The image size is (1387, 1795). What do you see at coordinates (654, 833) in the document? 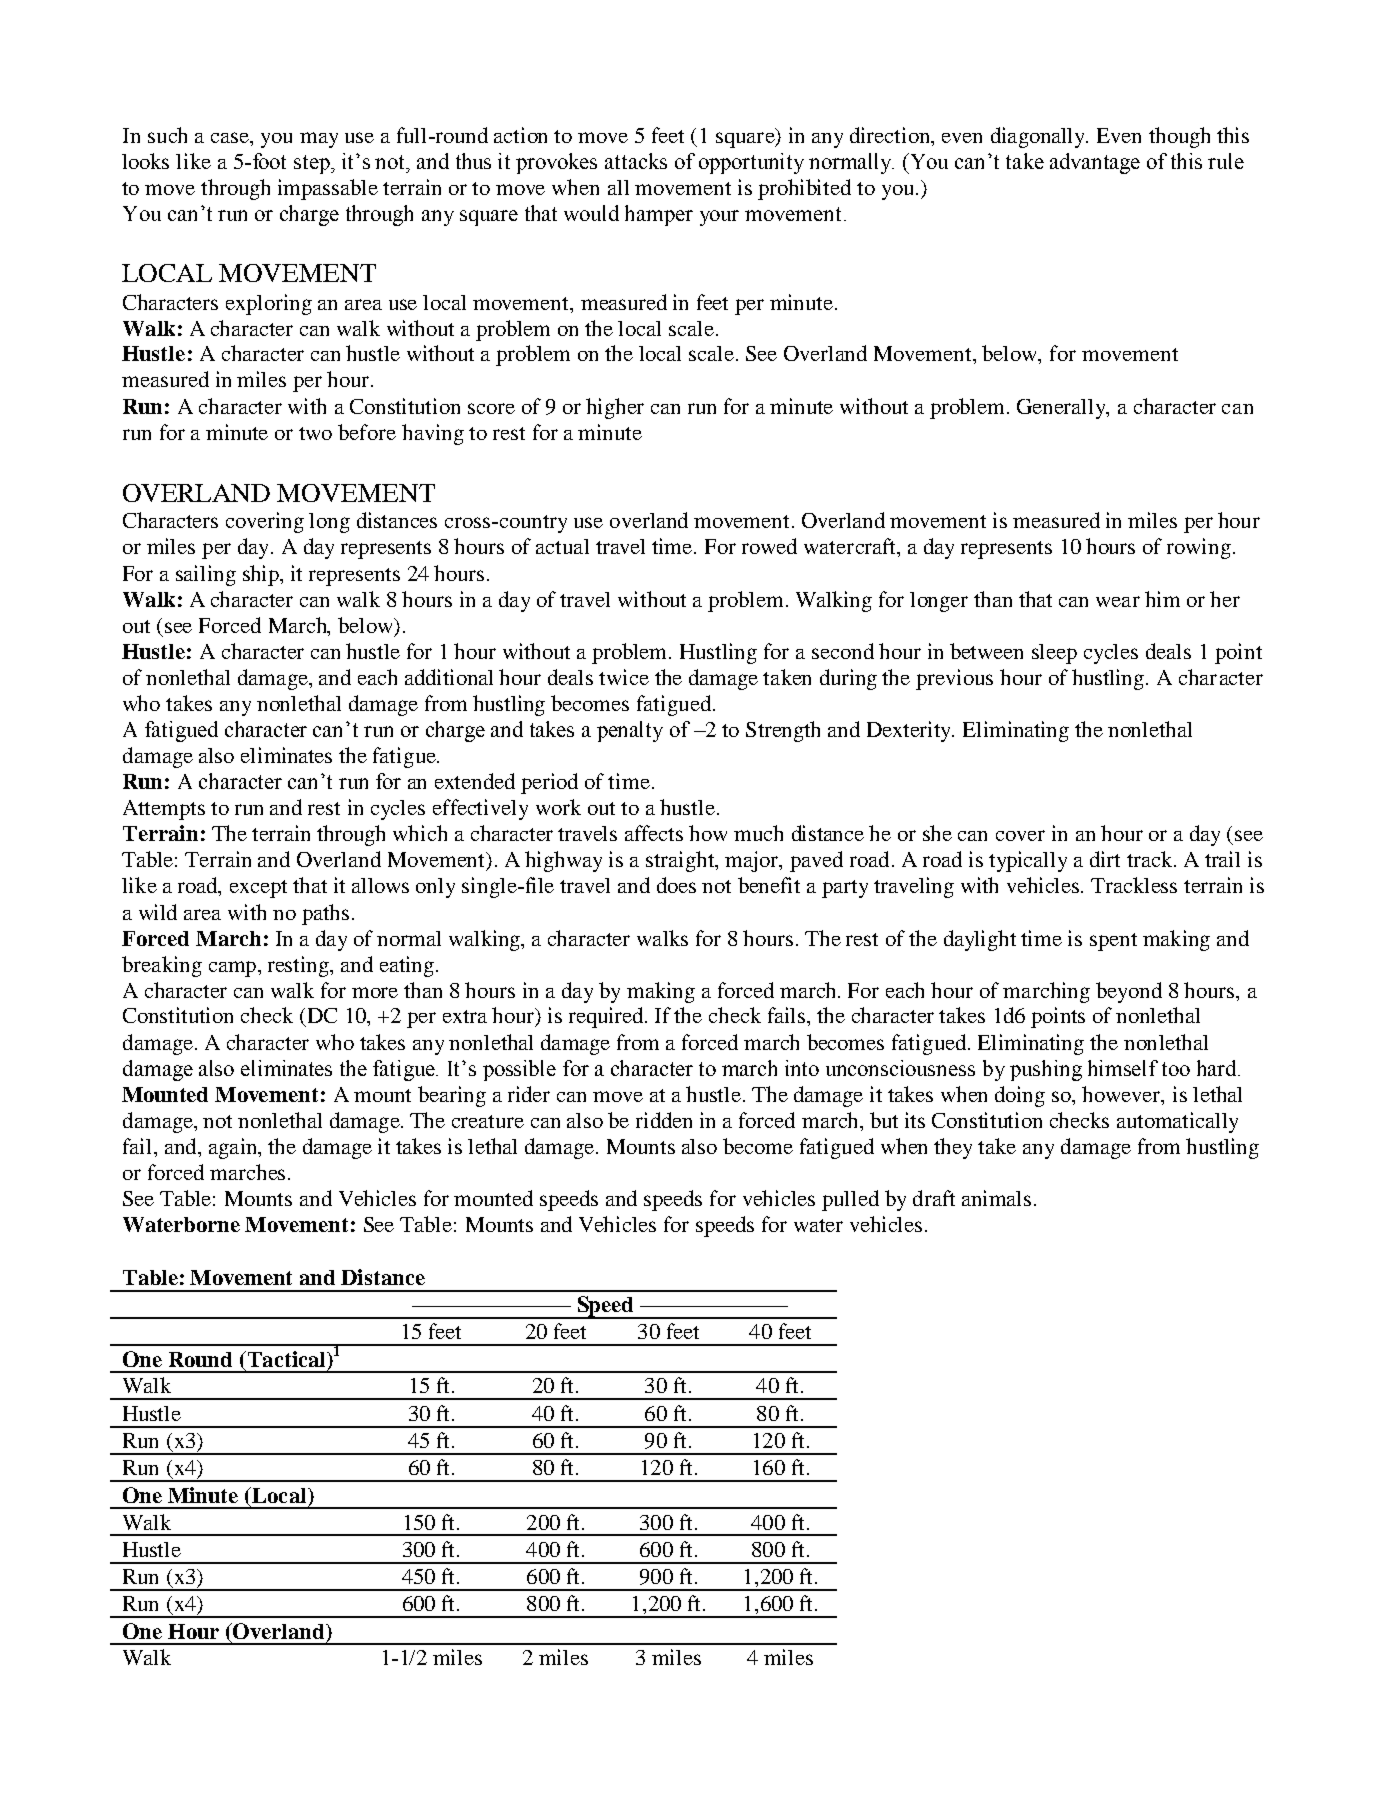
I see `affects` at bounding box center [654, 833].
